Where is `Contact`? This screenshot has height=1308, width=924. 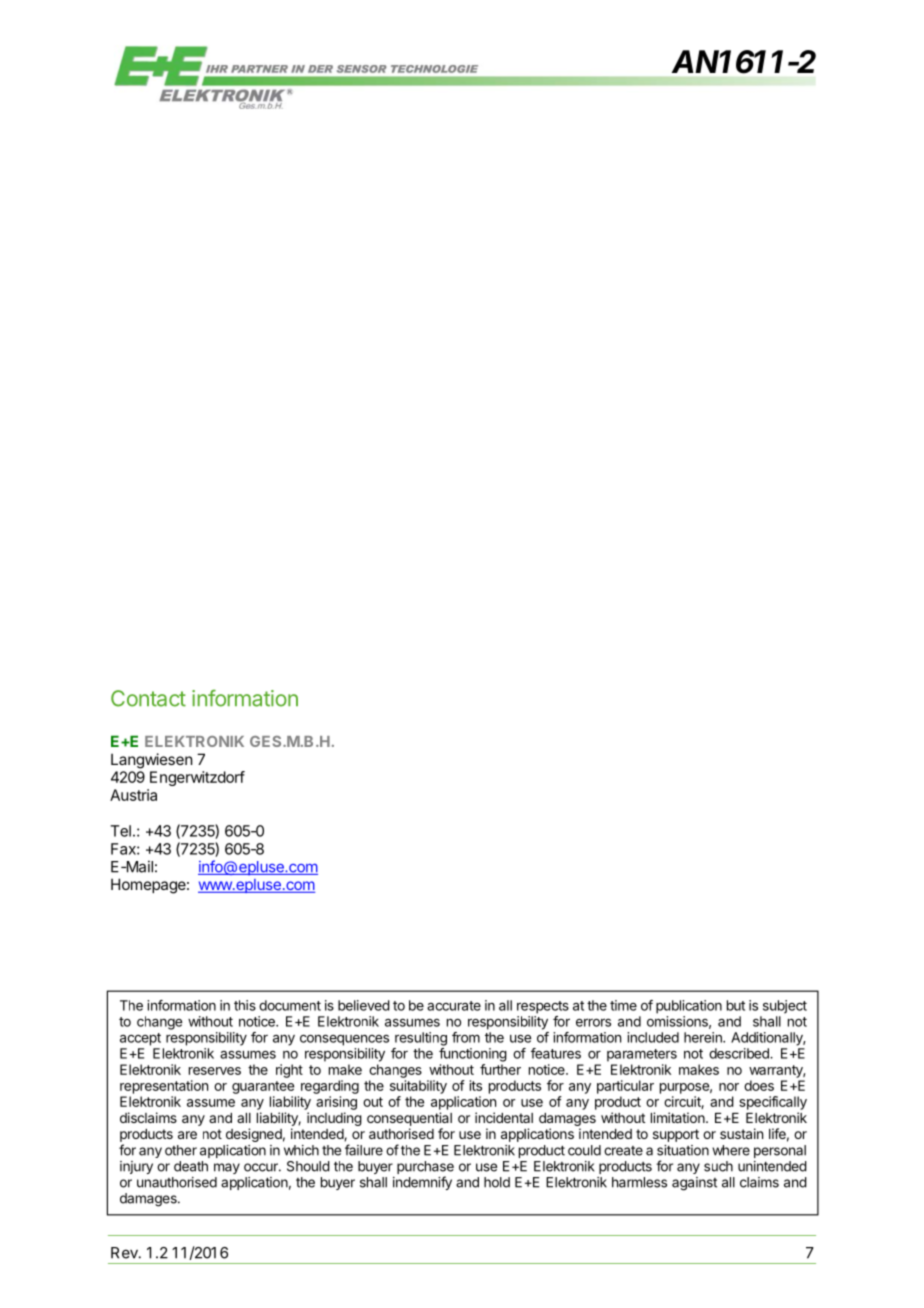 Contact is located at coordinates (148, 698).
